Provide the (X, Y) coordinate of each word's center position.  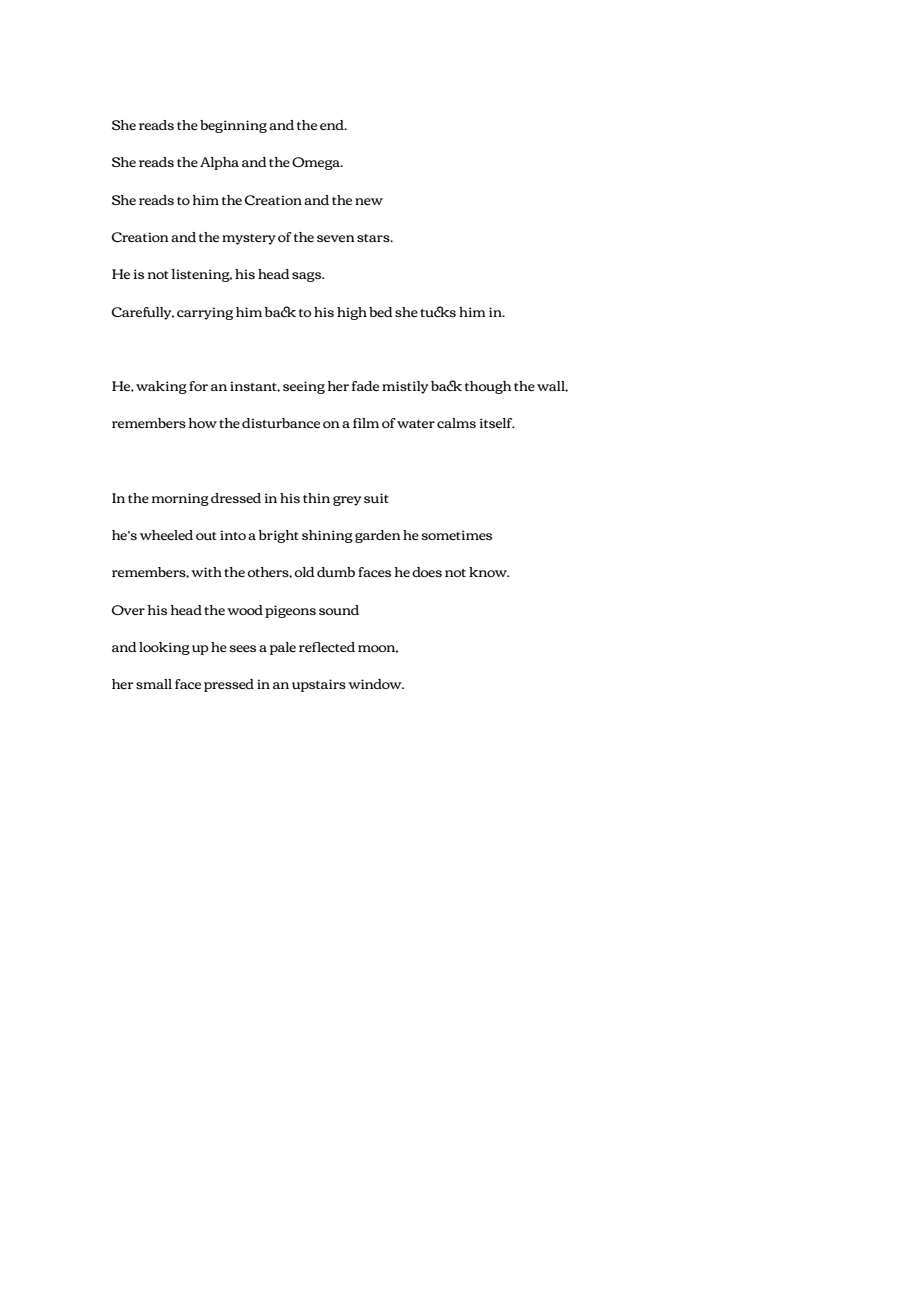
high (352, 313)
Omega (317, 163)
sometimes (457, 535)
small (154, 684)
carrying (205, 313)
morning (180, 499)
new (369, 201)
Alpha (219, 163)
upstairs (319, 685)
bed (380, 312)
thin (316, 498)
